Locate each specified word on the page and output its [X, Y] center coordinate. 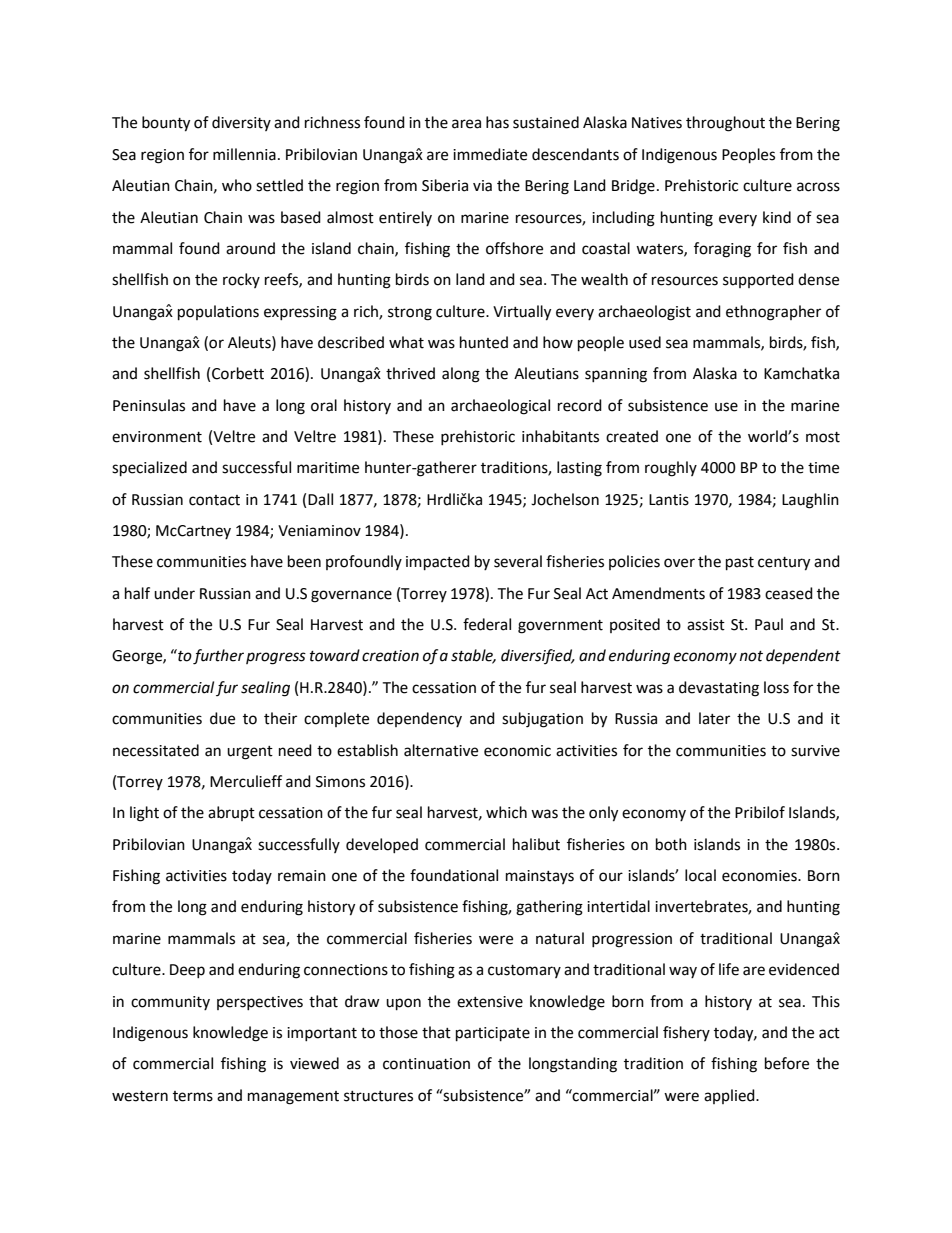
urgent [250, 753]
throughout [725, 124]
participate [493, 1034]
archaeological [500, 407]
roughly [671, 469]
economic [517, 751]
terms [193, 1096]
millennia [244, 154]
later [714, 718]
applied [730, 1096]
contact [214, 500]
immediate [490, 154]
